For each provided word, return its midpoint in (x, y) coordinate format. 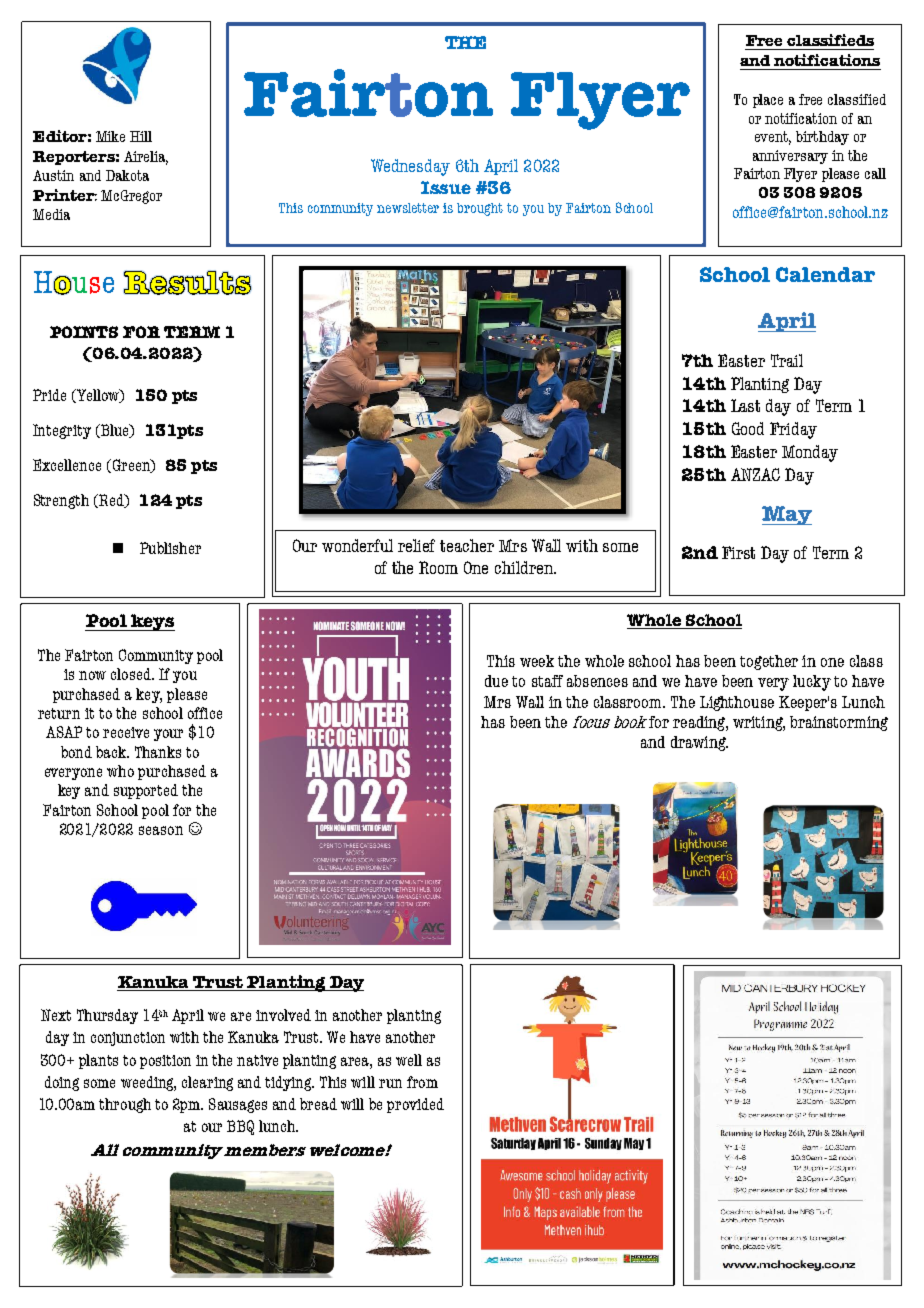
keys (152, 622)
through (125, 1105)
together (769, 662)
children (525, 567)
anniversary (790, 157)
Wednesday (410, 167)
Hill (141, 136)
